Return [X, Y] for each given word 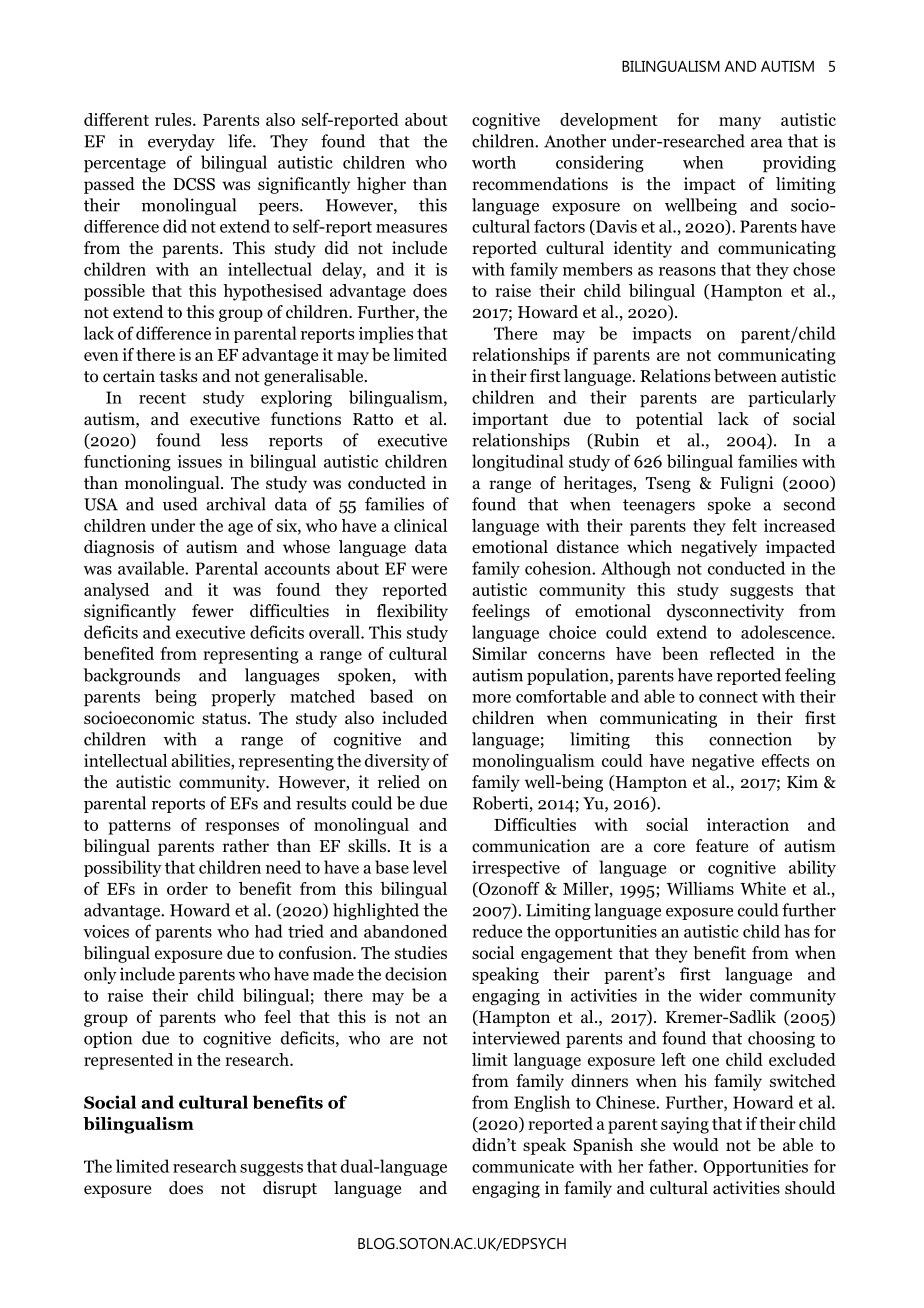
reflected [742, 653]
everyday [181, 142]
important [510, 420]
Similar [499, 653]
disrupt [290, 1189]
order [187, 888]
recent [162, 398]
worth [494, 162]
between [745, 376]
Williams [700, 888]
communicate [523, 1166]
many [740, 123]
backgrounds [132, 676]
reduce [497, 931]
